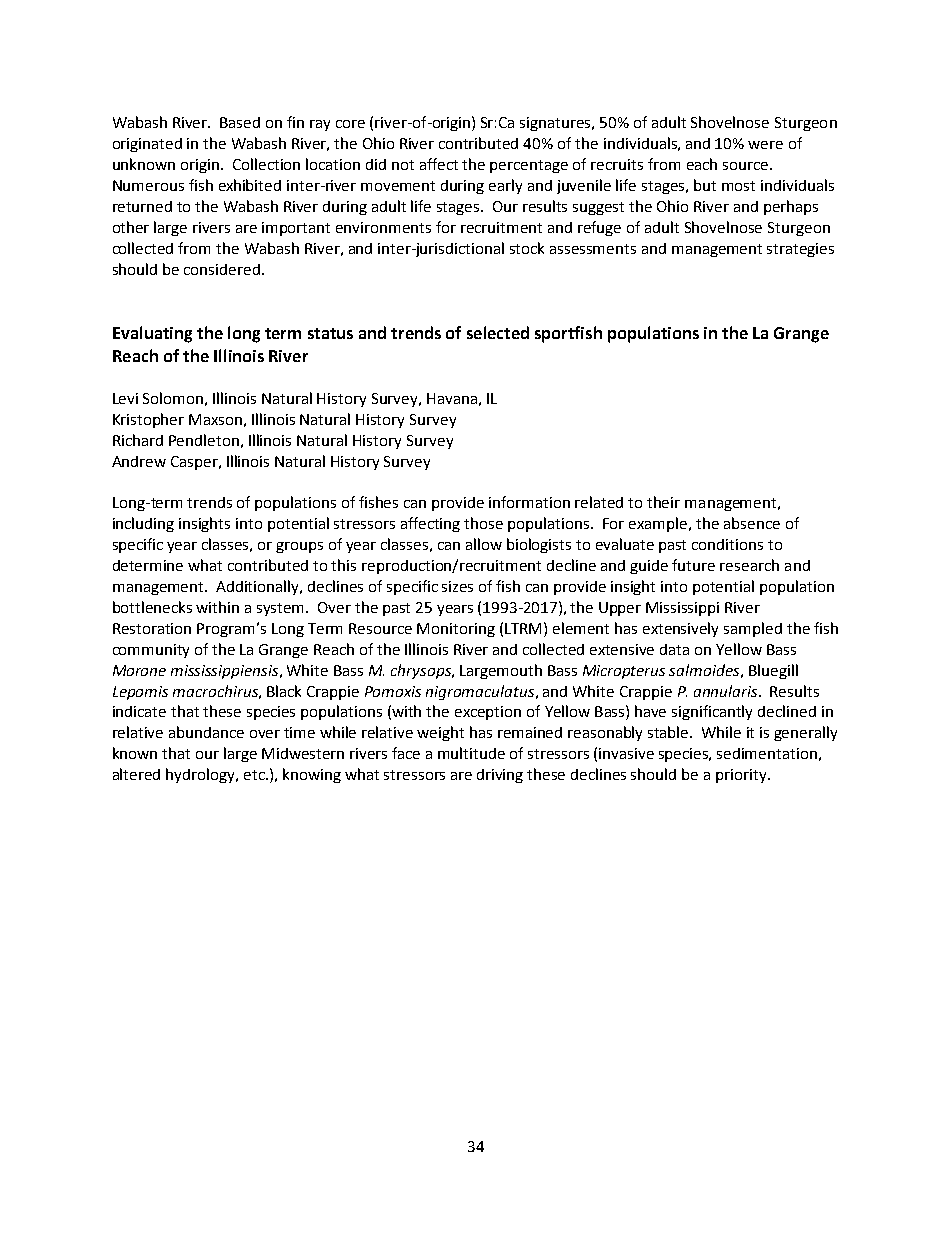 The image size is (952, 1233). I want to click on Levi, so click(125, 398).
